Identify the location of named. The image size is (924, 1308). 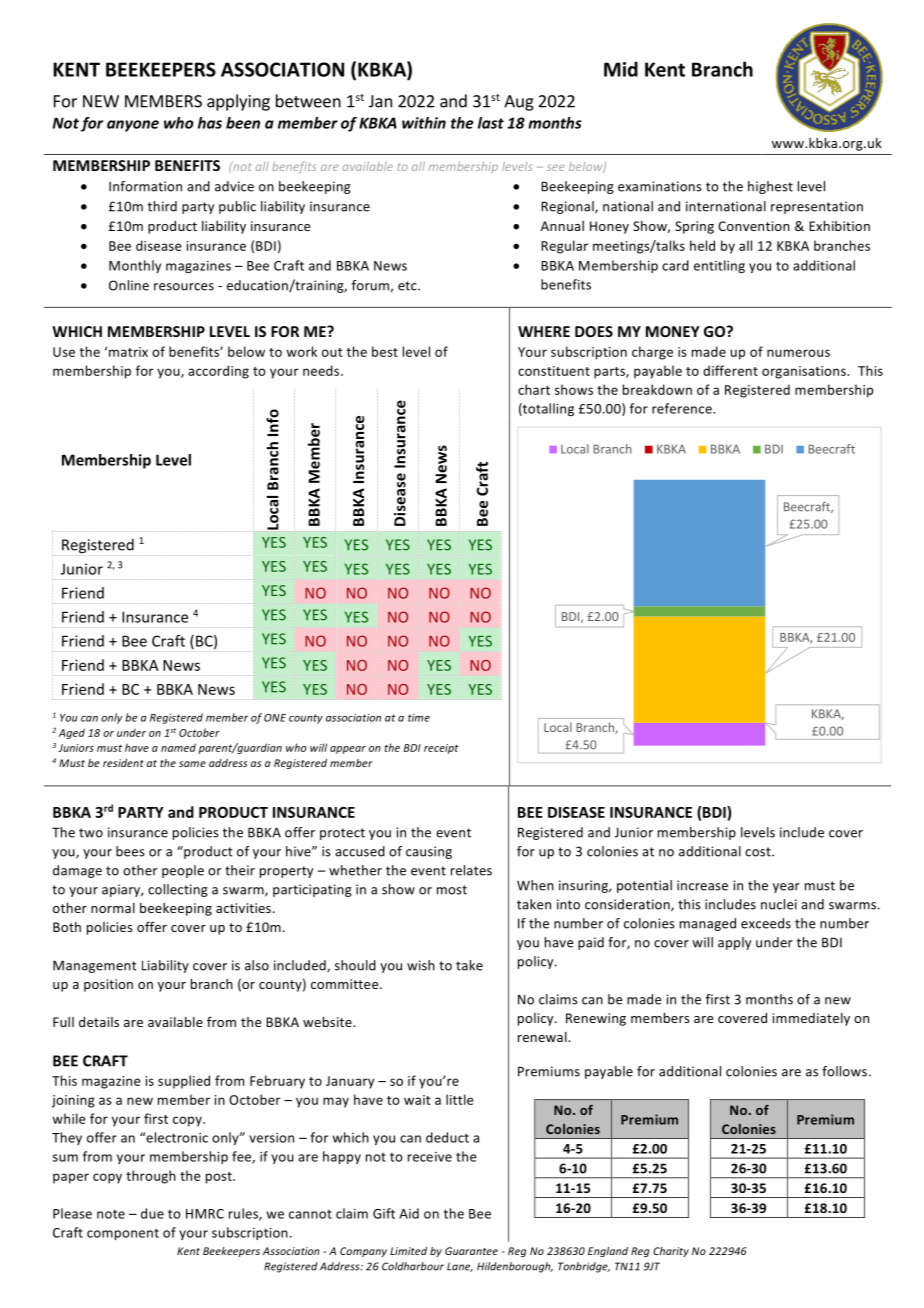
(178, 747).
